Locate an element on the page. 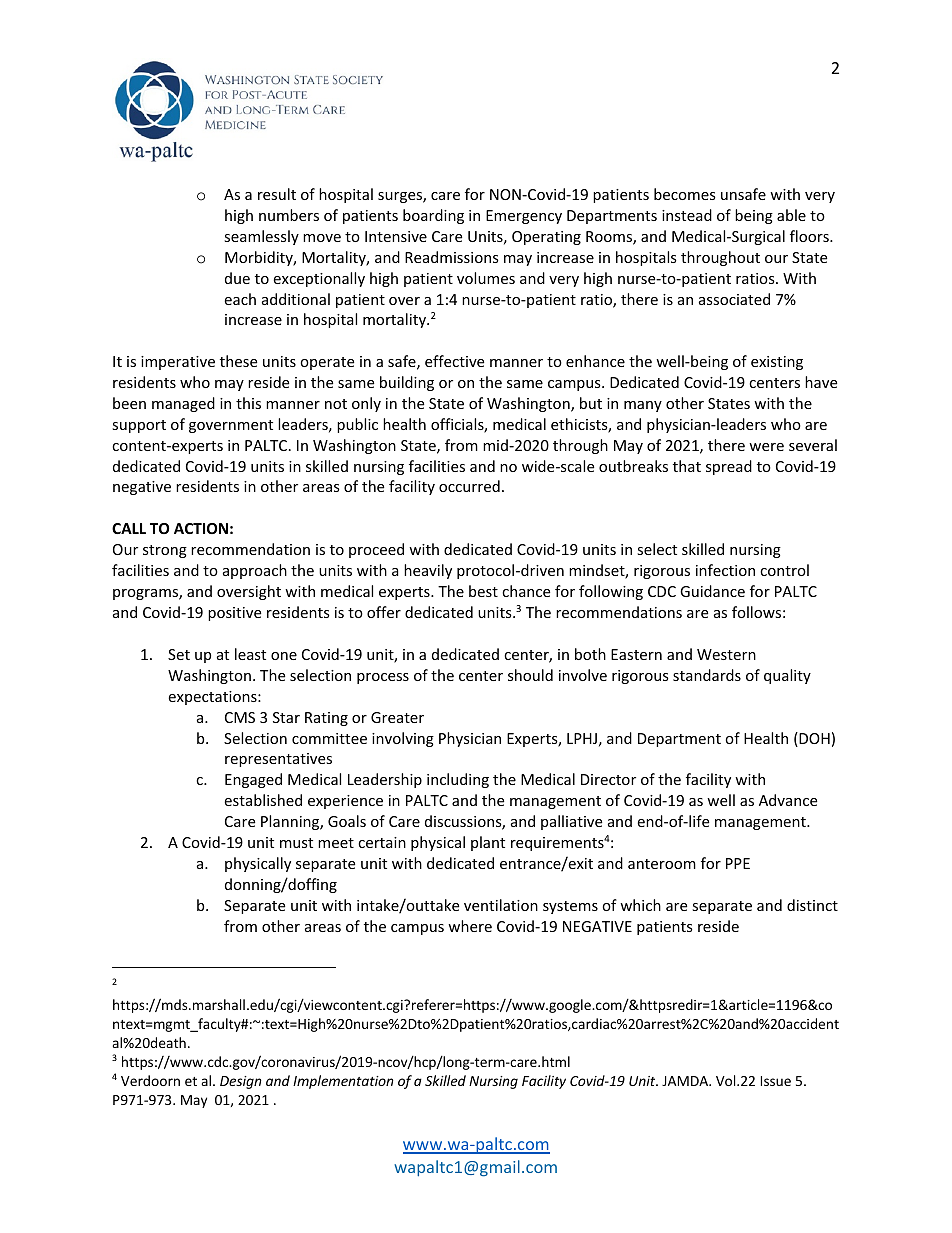 The image size is (952, 1233). Western is located at coordinates (726, 654).
